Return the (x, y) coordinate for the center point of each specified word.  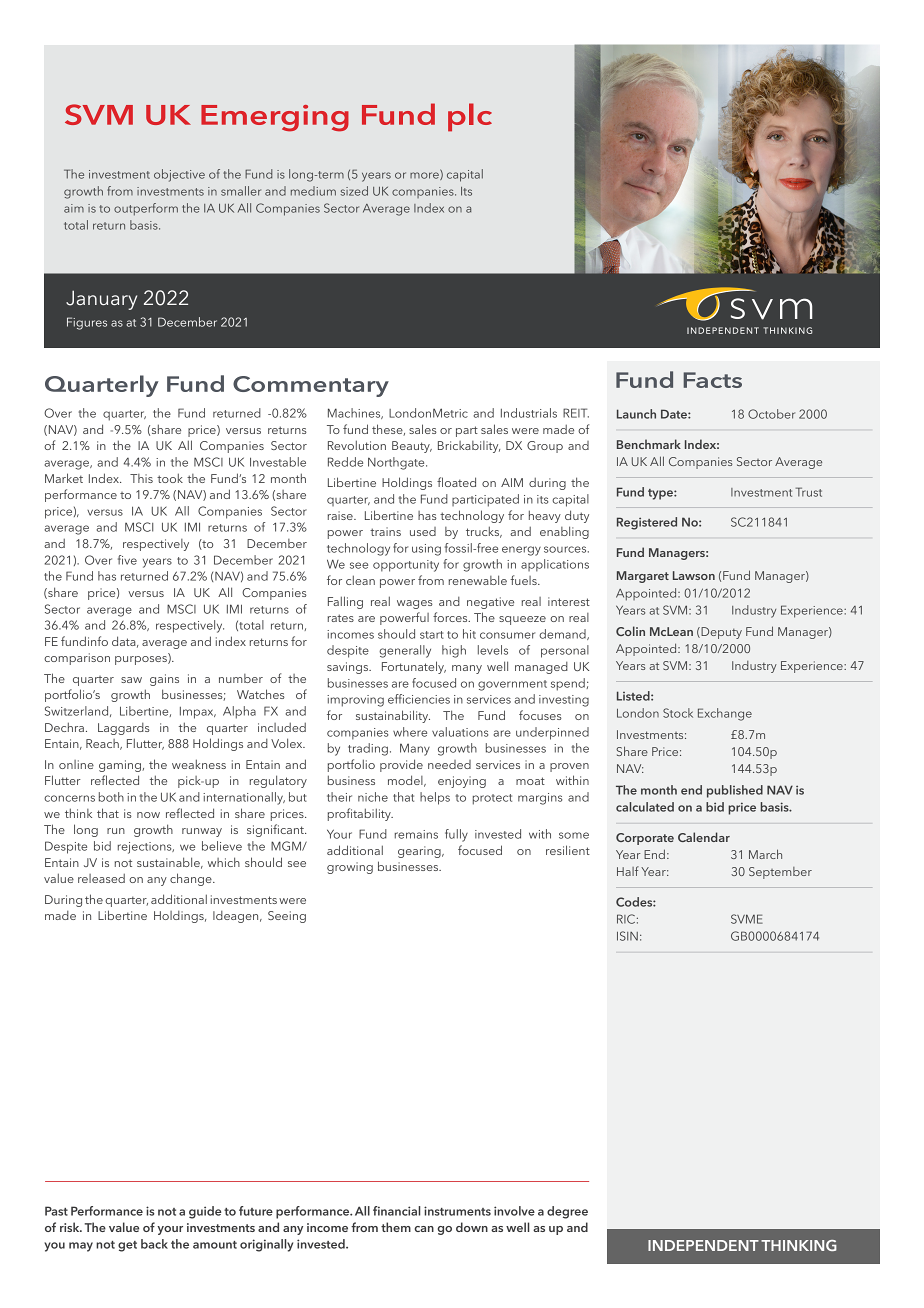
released (101, 878)
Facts (712, 380)
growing (350, 868)
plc (470, 117)
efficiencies (419, 699)
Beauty (412, 447)
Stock (678, 713)
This (141, 478)
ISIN (627, 936)
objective (179, 175)
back (154, 1244)
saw (131, 680)
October (771, 414)
